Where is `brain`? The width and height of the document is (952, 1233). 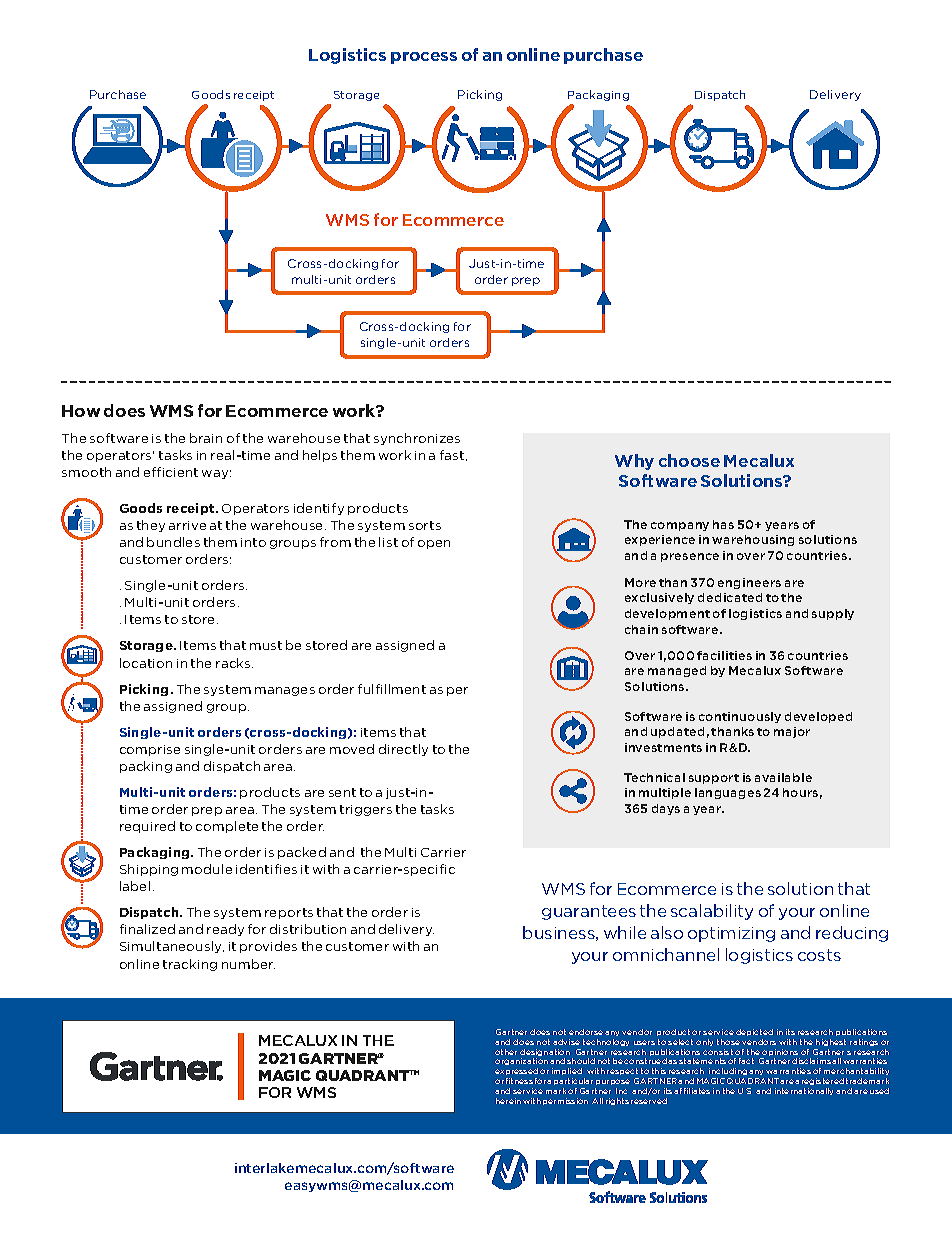
brain is located at coordinates (206, 438).
